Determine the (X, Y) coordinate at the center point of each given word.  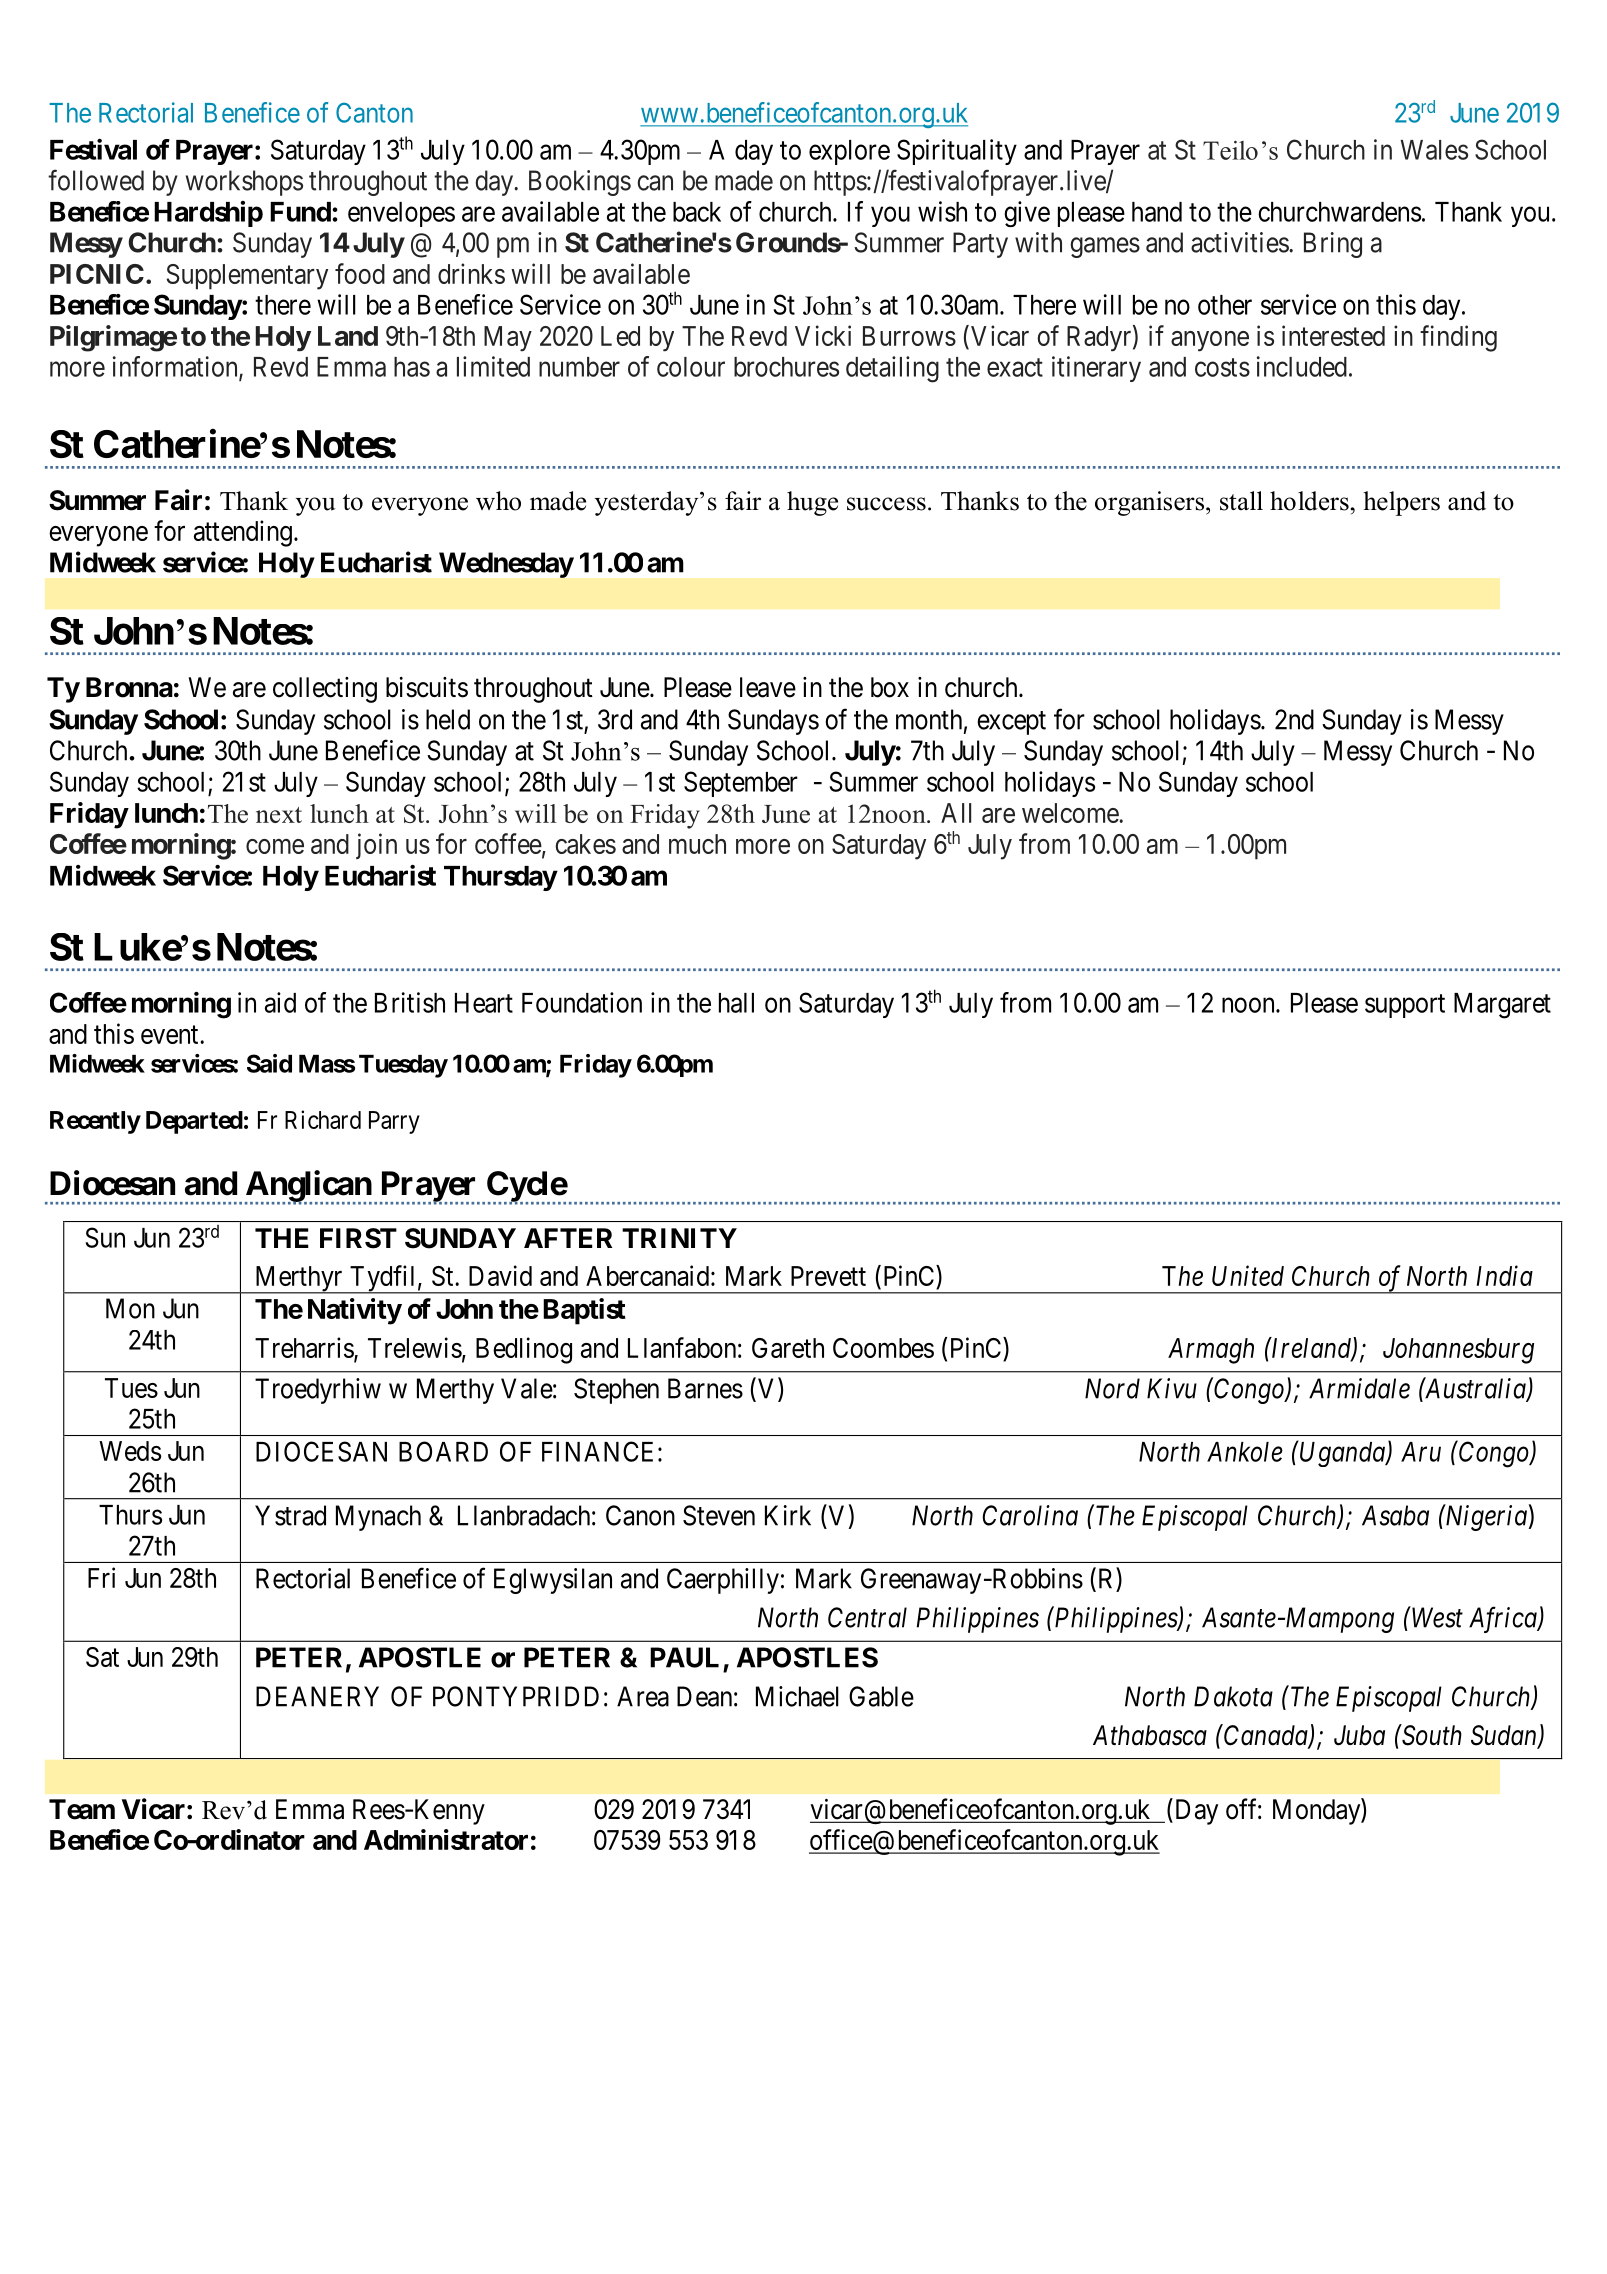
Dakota (1233, 1696)
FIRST (358, 1238)
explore (849, 152)
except (1011, 723)
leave (768, 687)
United (1248, 1275)
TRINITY (679, 1238)
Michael (797, 1696)
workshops (244, 183)
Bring (1333, 245)
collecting (325, 690)
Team (82, 1809)
